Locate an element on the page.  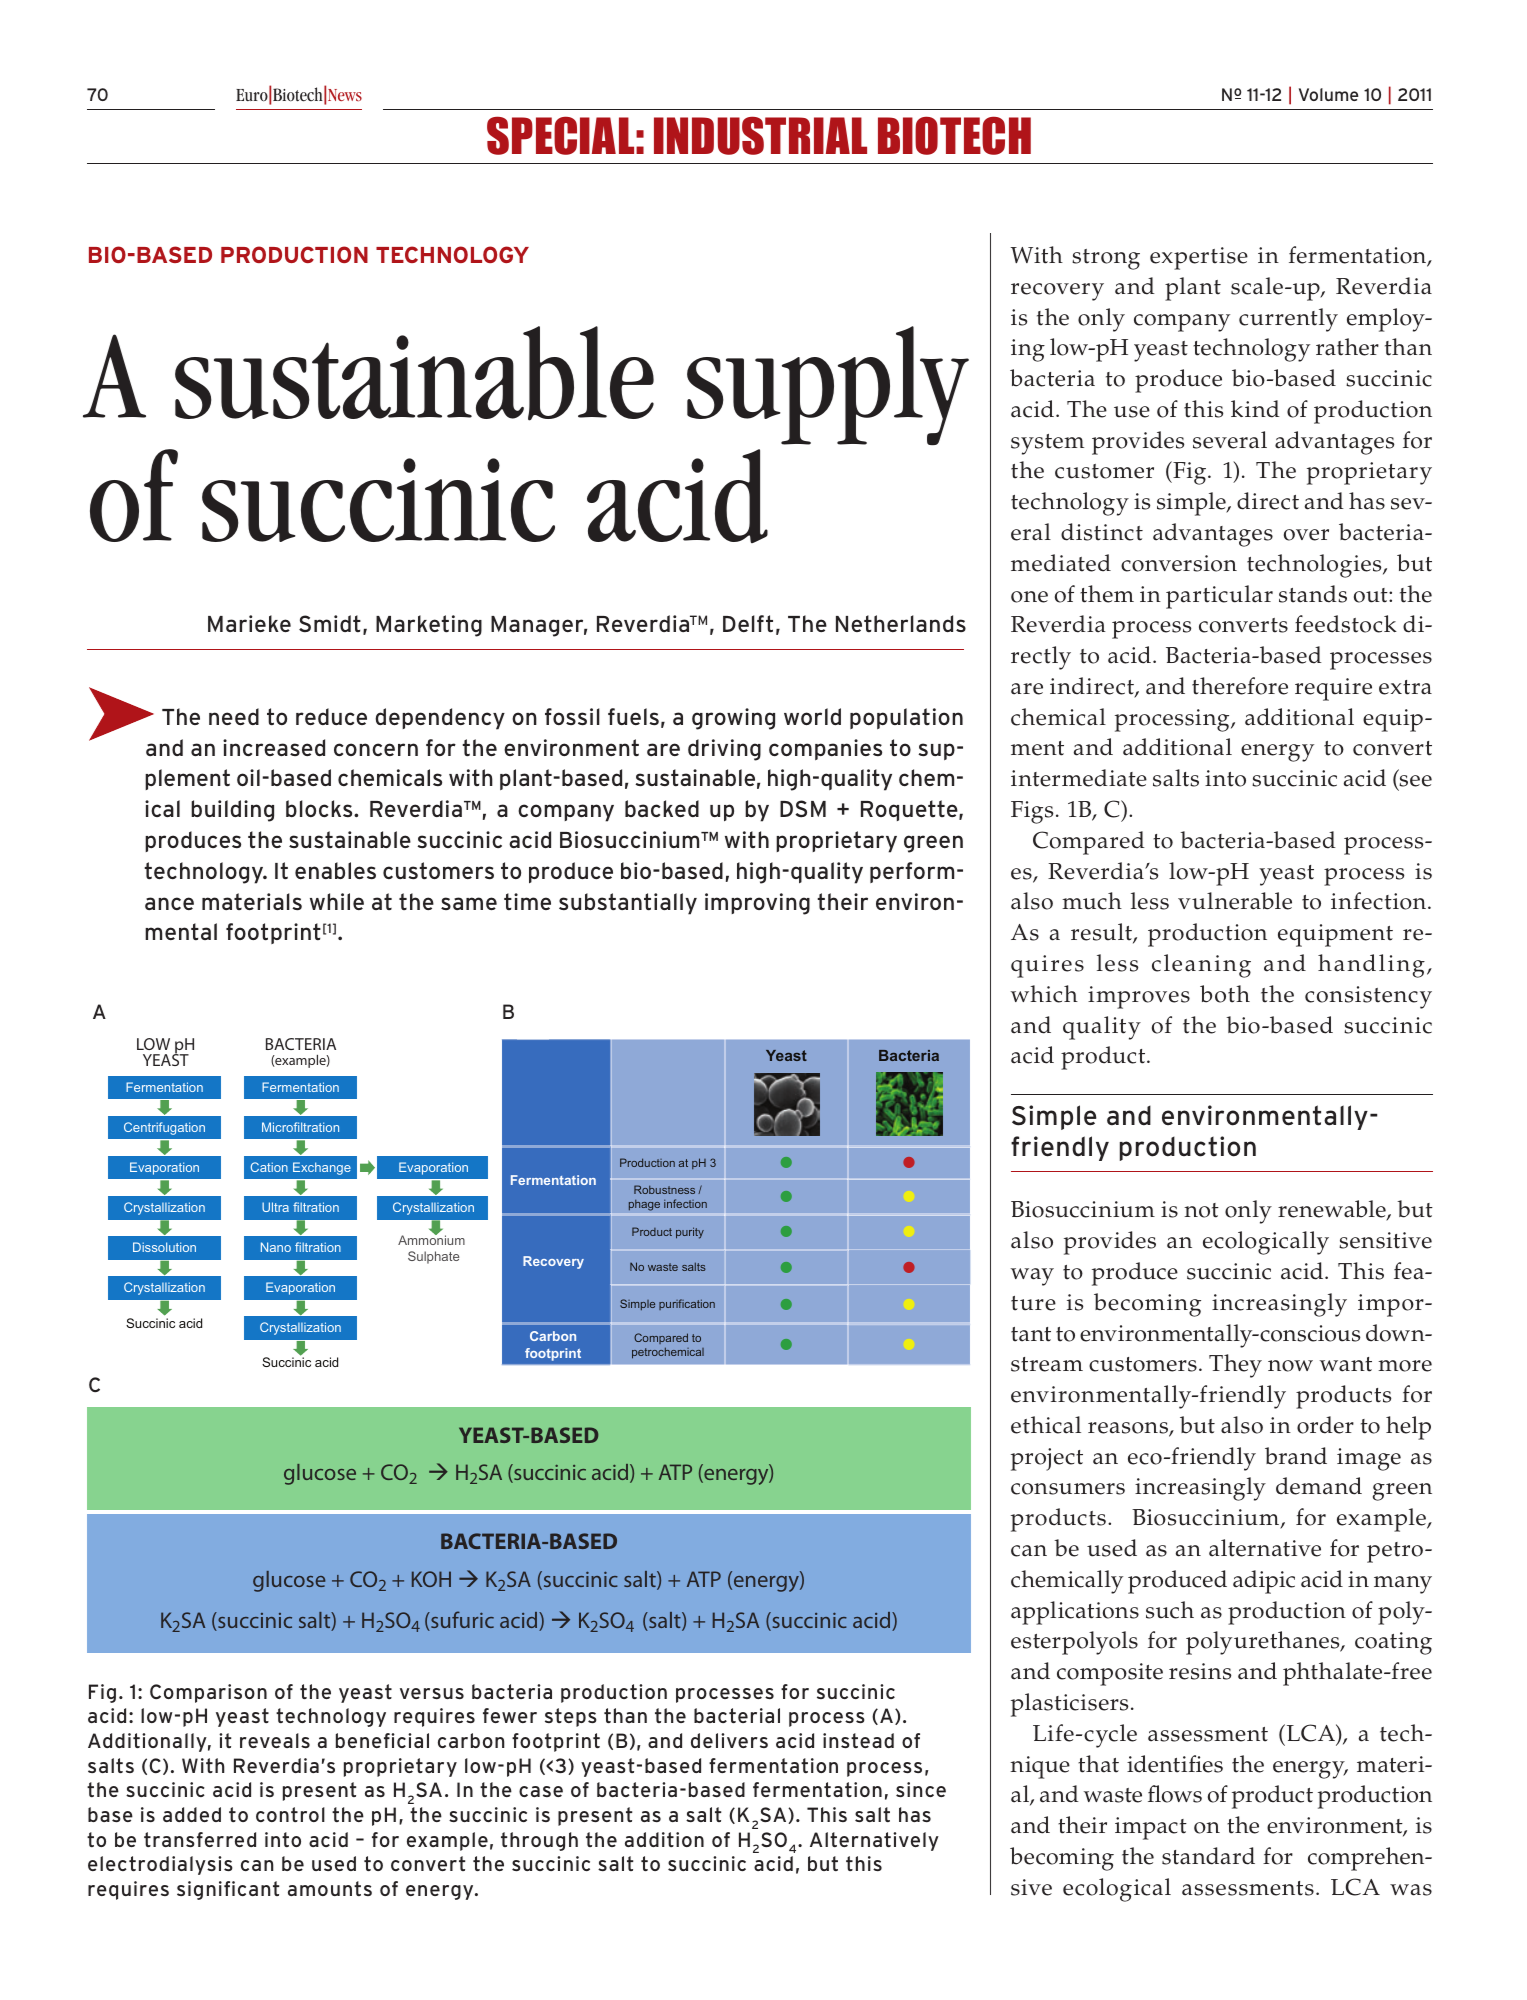
improving is located at coordinates (757, 904).
